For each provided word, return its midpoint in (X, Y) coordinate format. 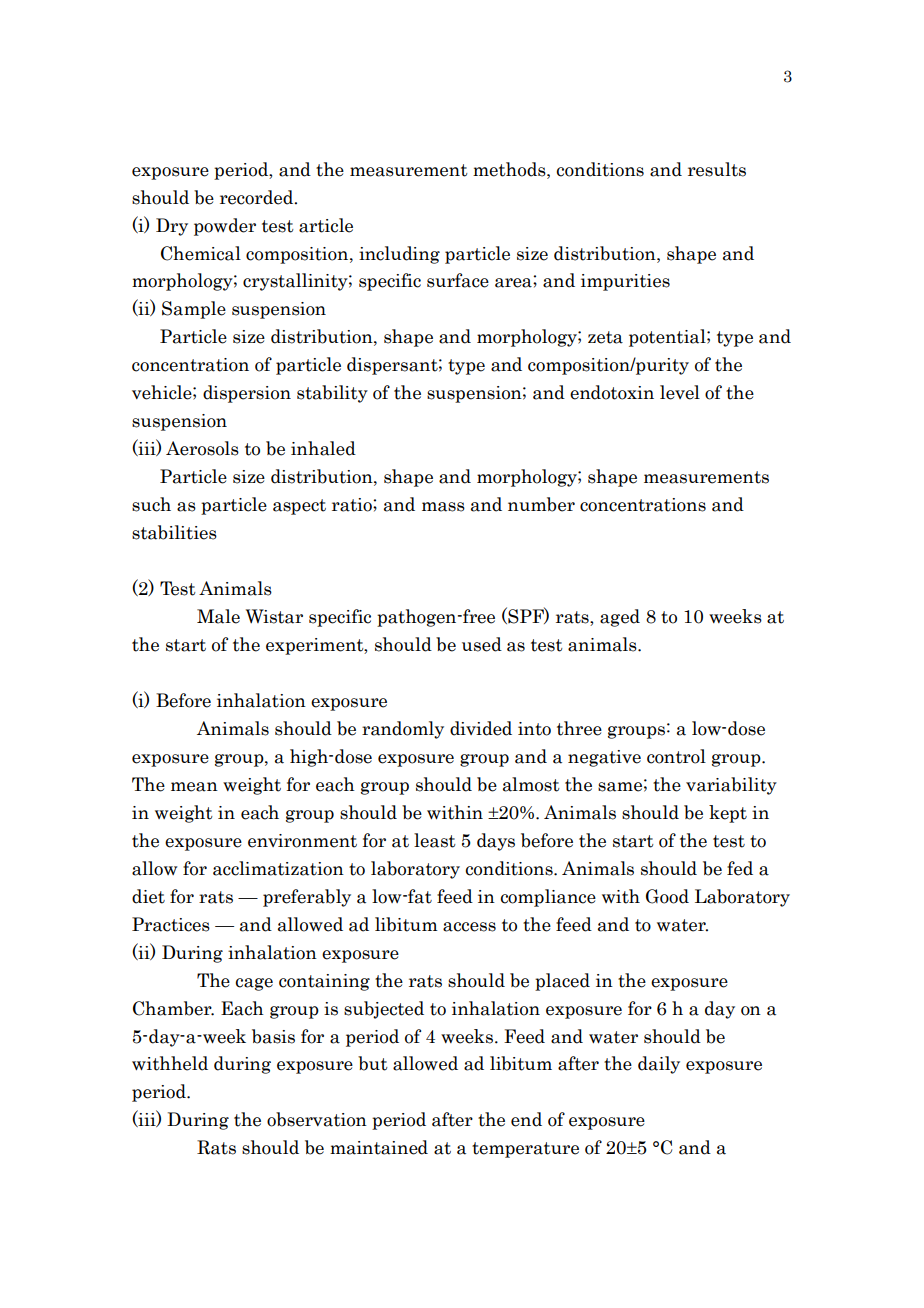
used (482, 644)
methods (510, 169)
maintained (379, 1147)
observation (317, 1119)
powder (225, 227)
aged (620, 618)
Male (218, 616)
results (717, 169)
